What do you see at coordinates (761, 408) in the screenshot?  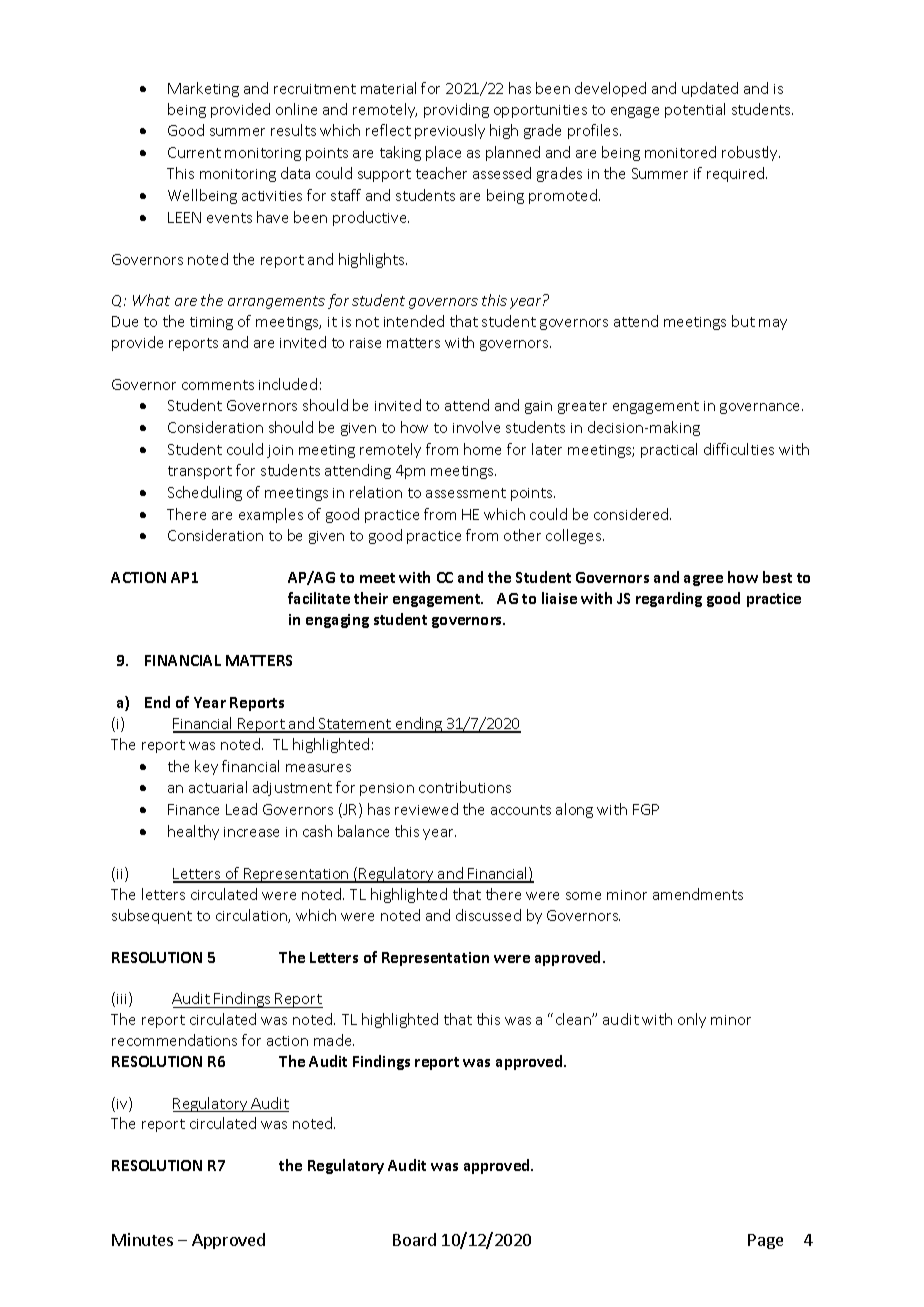 I see `governance` at bounding box center [761, 408].
